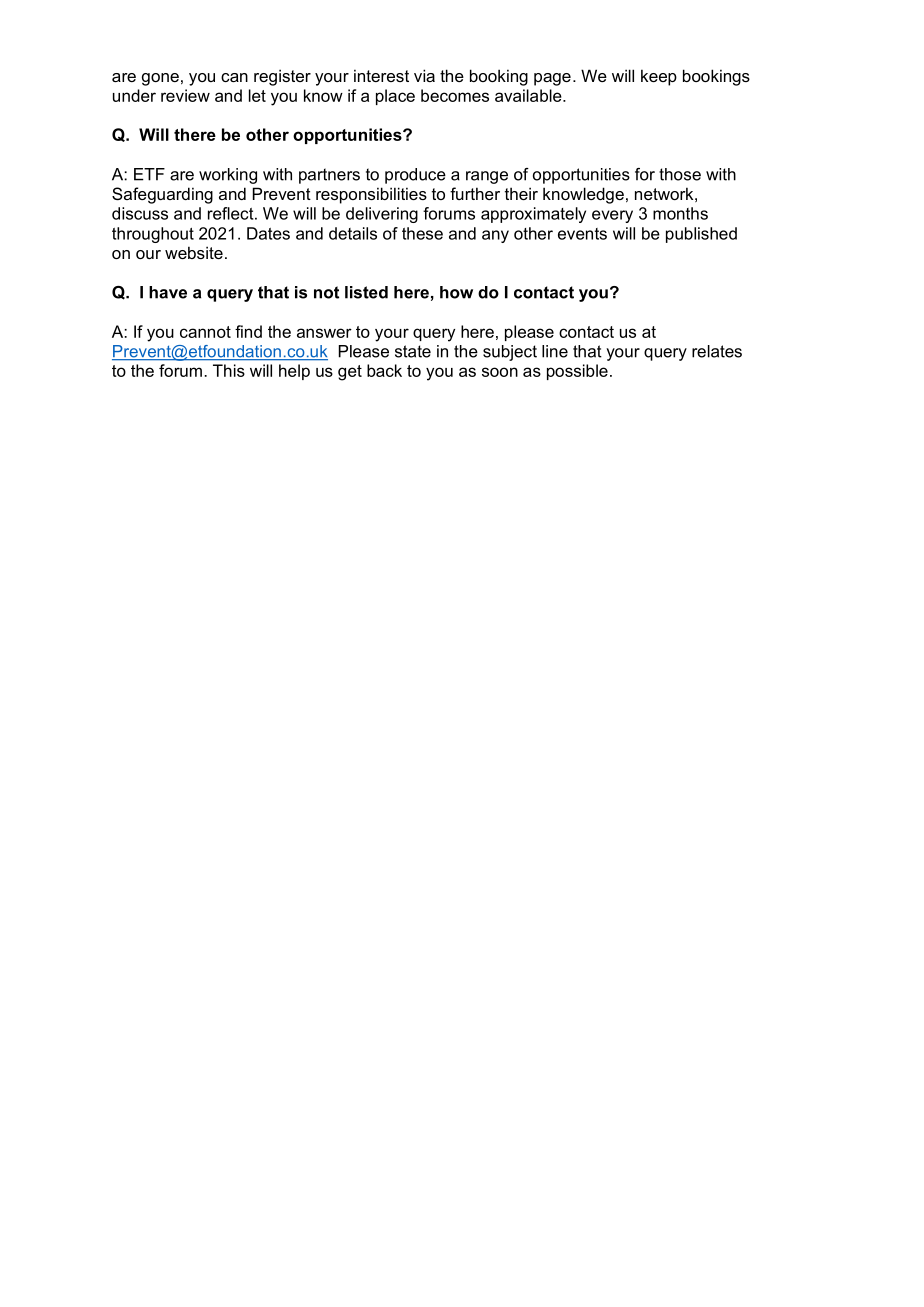  What do you see at coordinates (680, 213) in the document?
I see `months` at bounding box center [680, 213].
